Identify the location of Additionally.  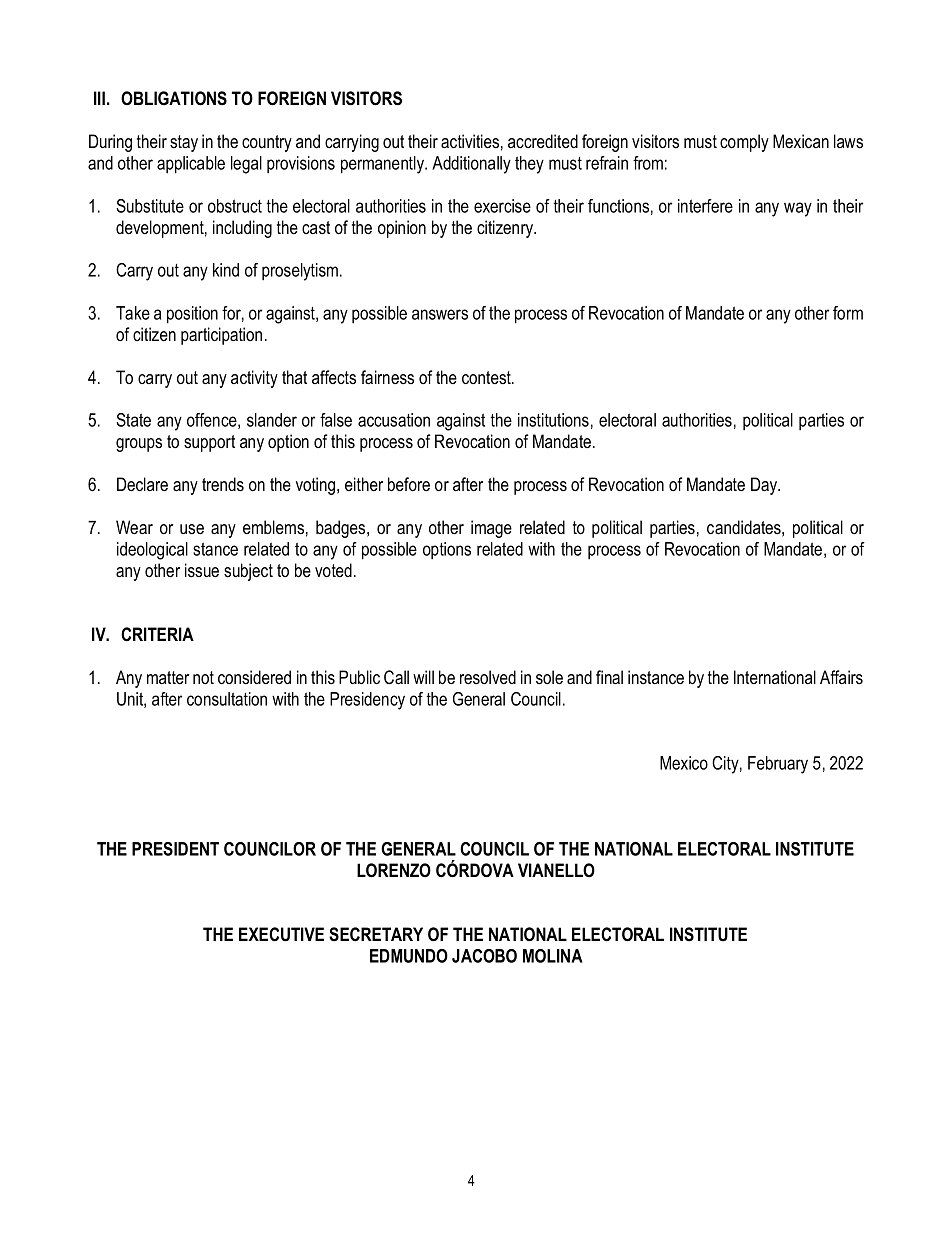
(471, 165).
